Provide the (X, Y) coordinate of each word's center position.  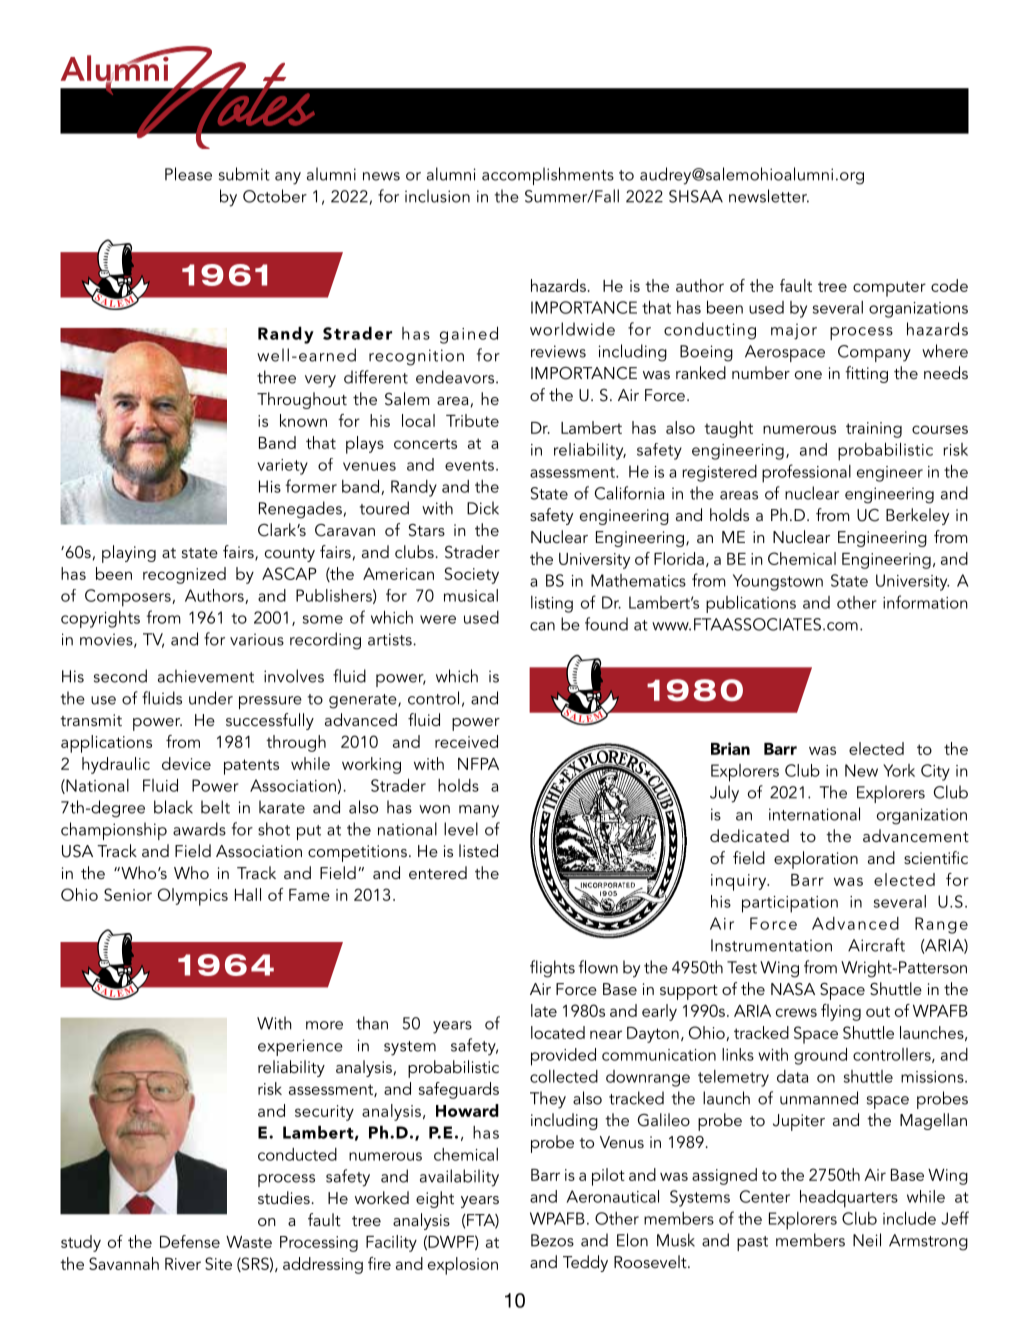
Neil (867, 1240)
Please (188, 174)
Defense (190, 1241)
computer (889, 289)
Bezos (552, 1240)
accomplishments (548, 176)
